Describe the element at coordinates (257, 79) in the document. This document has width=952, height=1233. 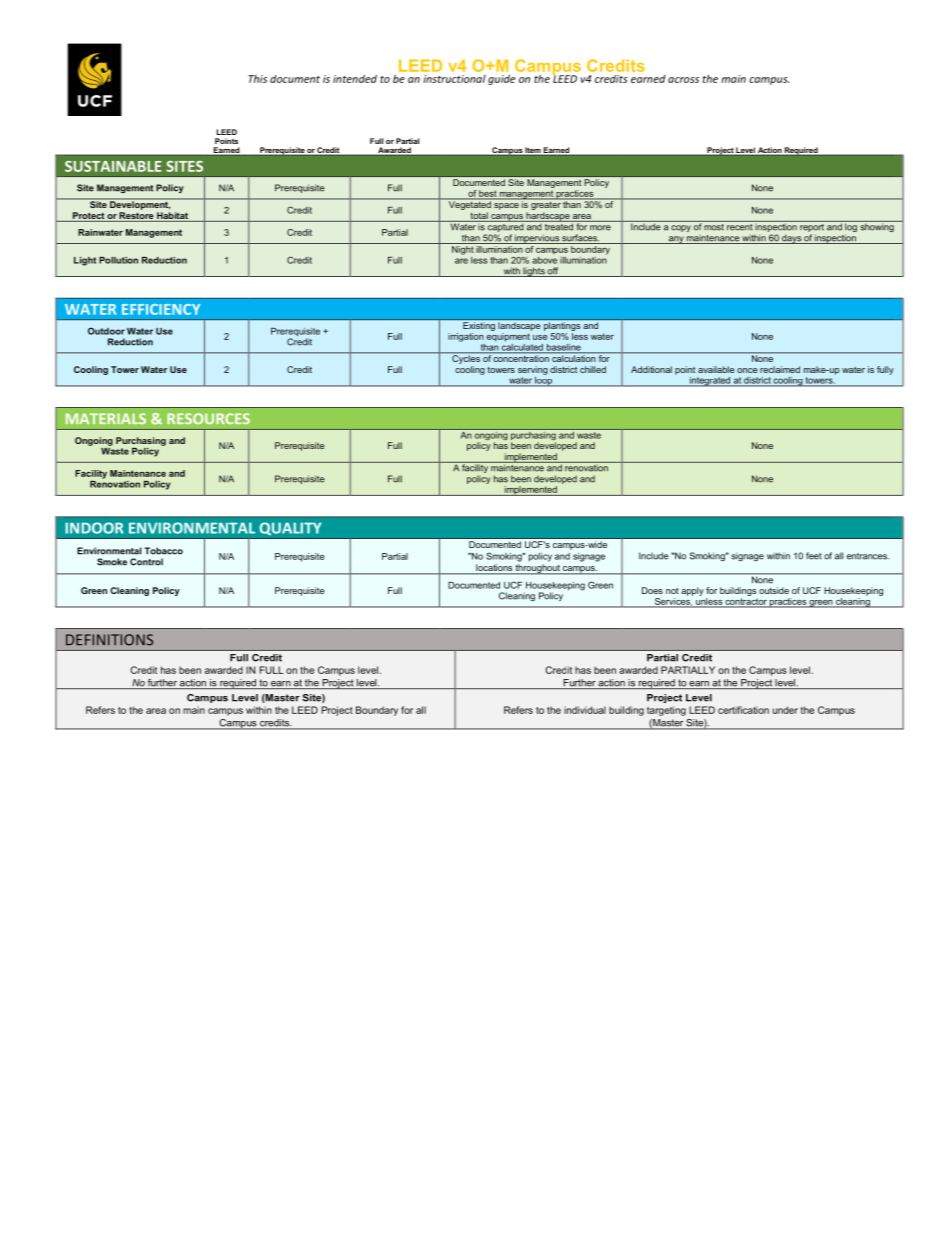
I see `This` at that location.
